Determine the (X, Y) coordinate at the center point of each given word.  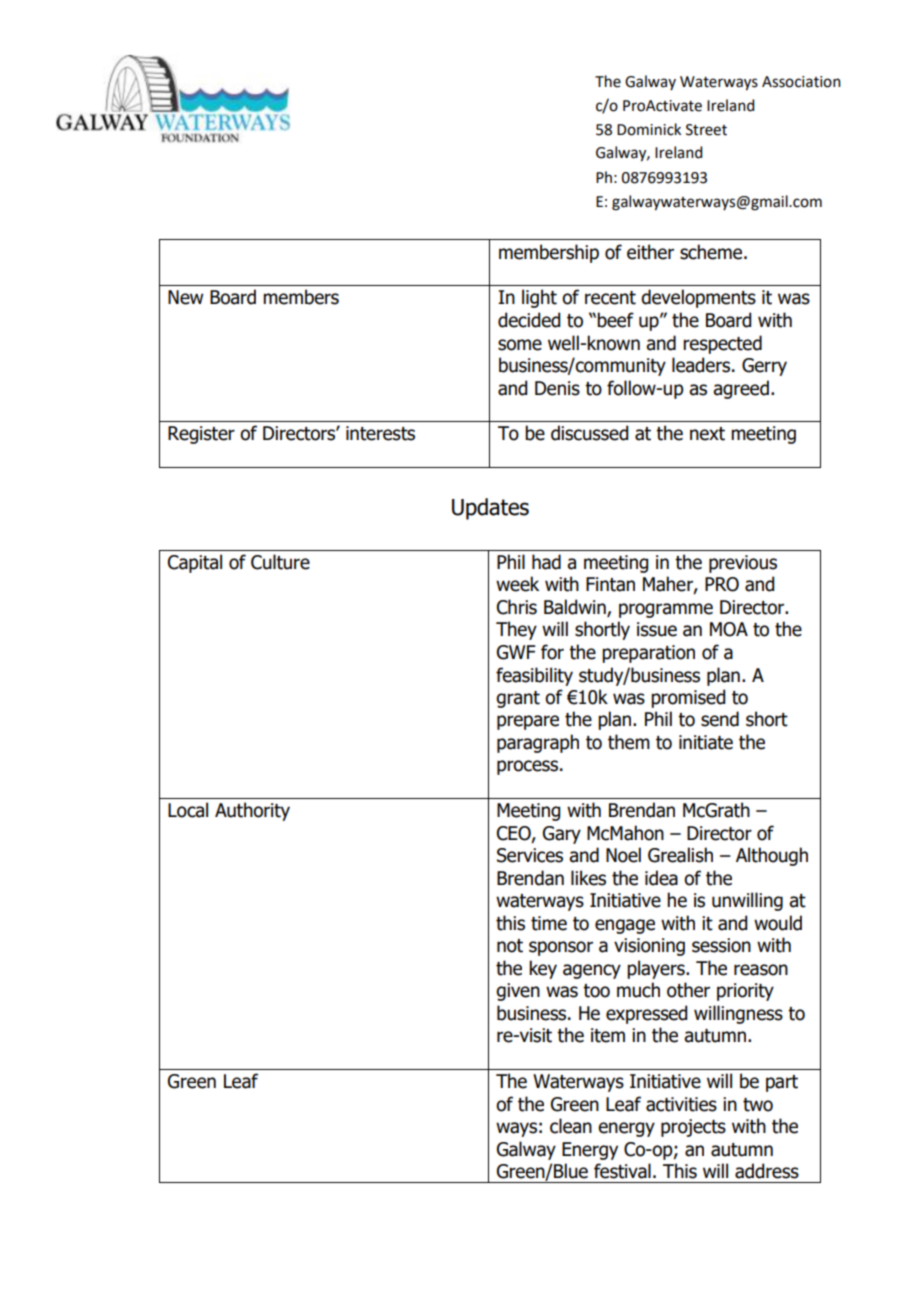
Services (530, 855)
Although (772, 856)
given (518, 992)
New (185, 297)
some (520, 345)
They (516, 630)
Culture (280, 562)
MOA (729, 629)
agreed (741, 389)
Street (706, 130)
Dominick (649, 129)
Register (201, 435)
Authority (252, 811)
